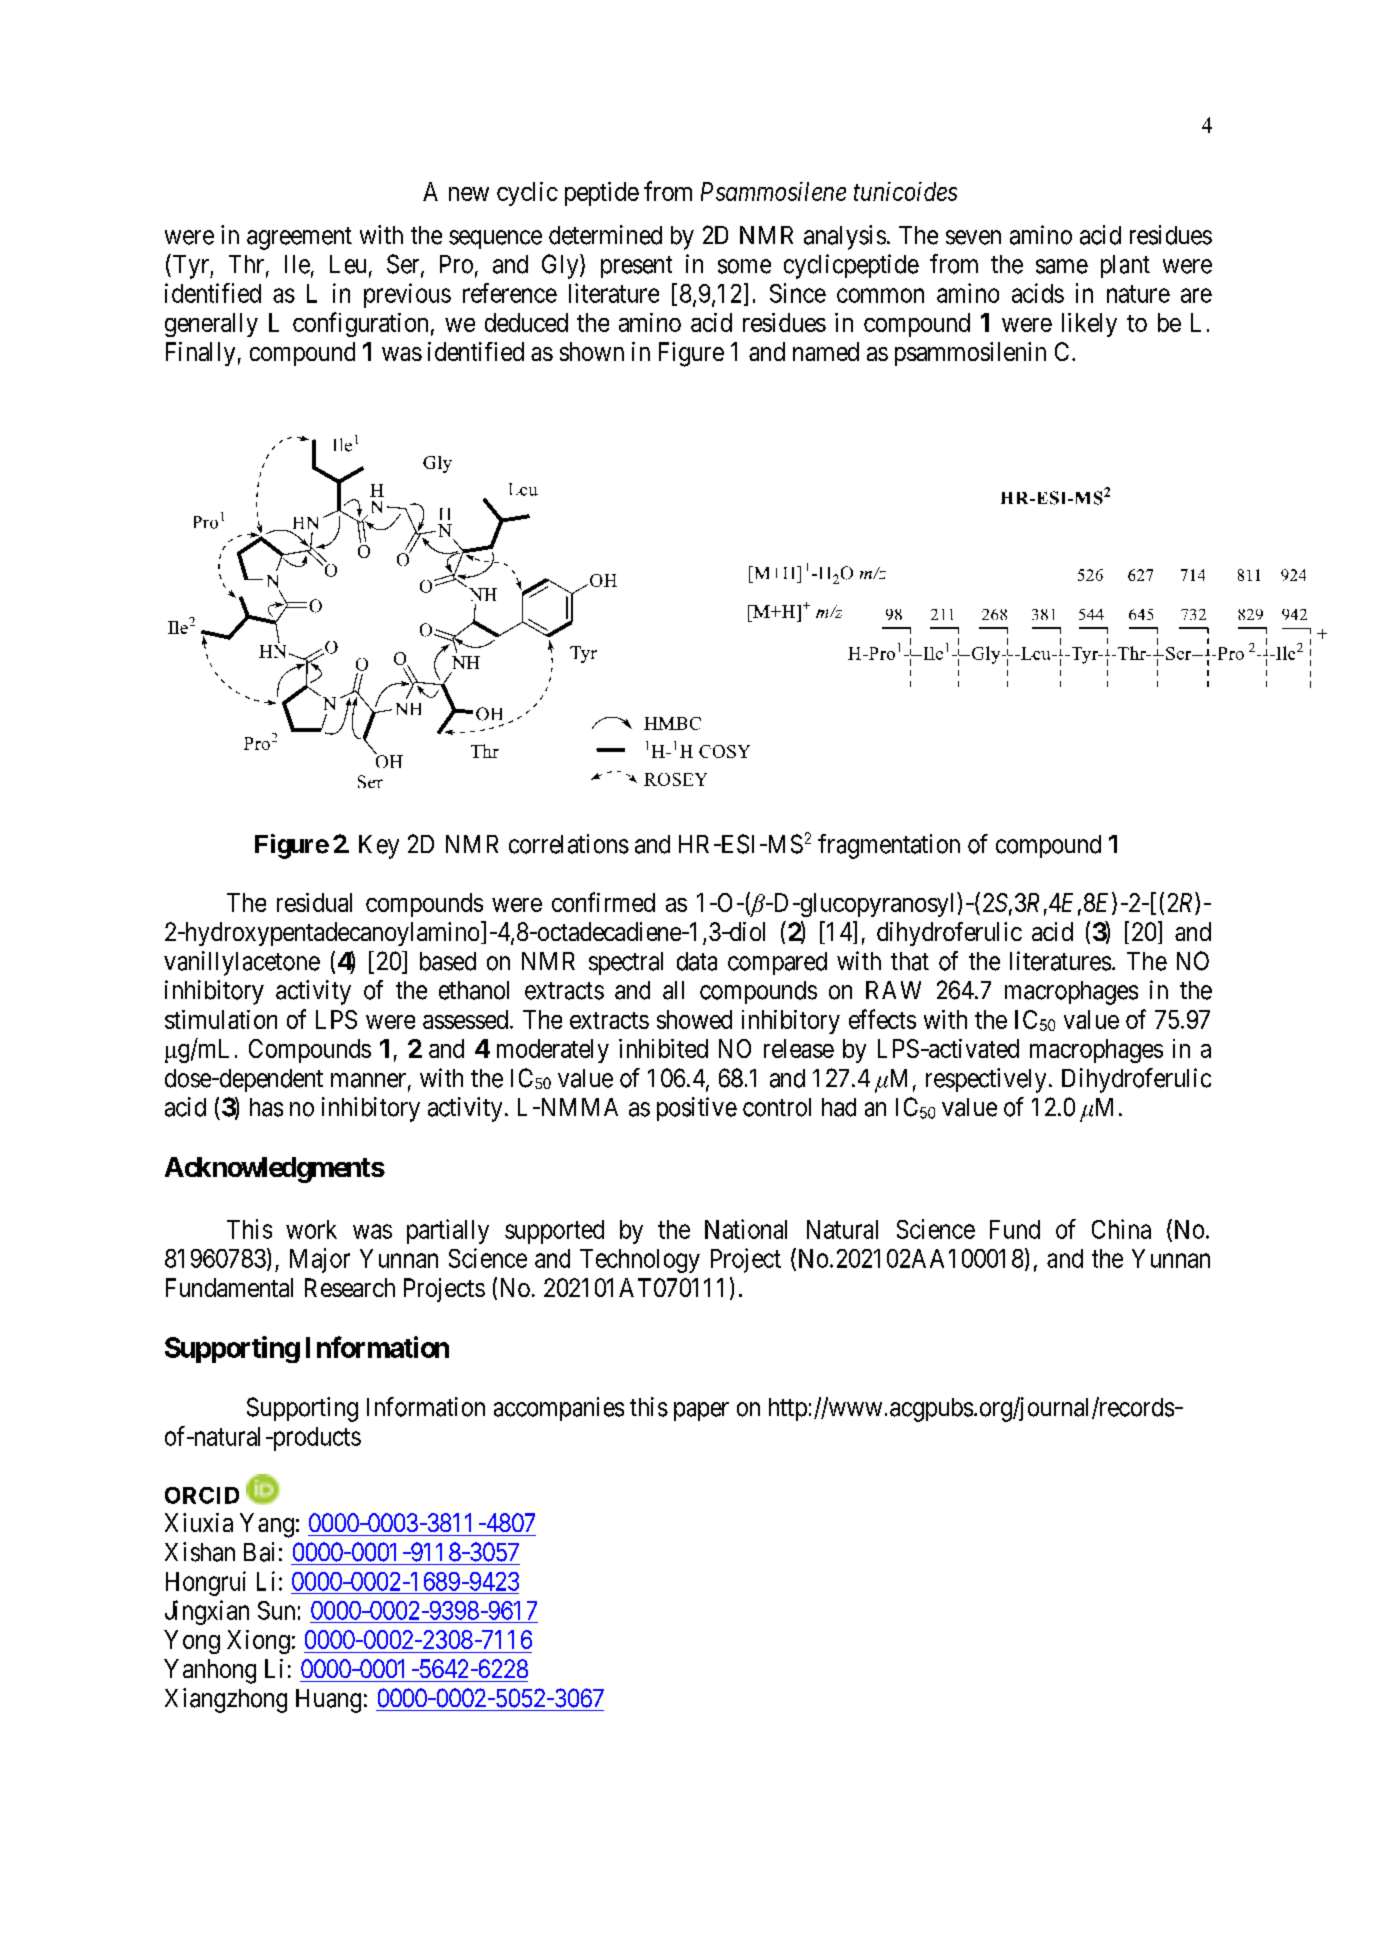 The width and height of the document is (1374, 1944). What do you see at coordinates (697, 961) in the document?
I see `data` at bounding box center [697, 961].
